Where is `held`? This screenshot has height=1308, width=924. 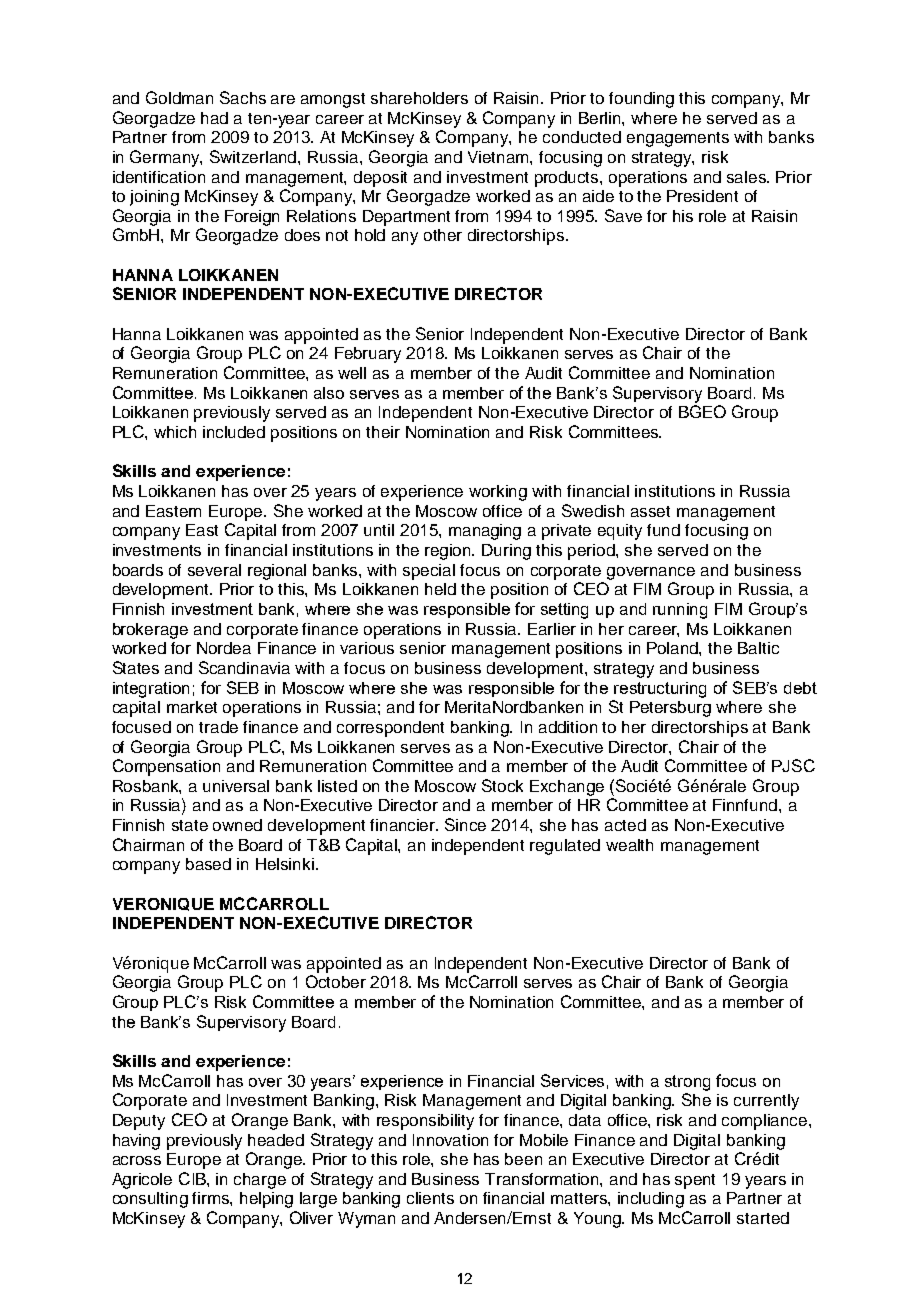 held is located at coordinates (440, 589).
